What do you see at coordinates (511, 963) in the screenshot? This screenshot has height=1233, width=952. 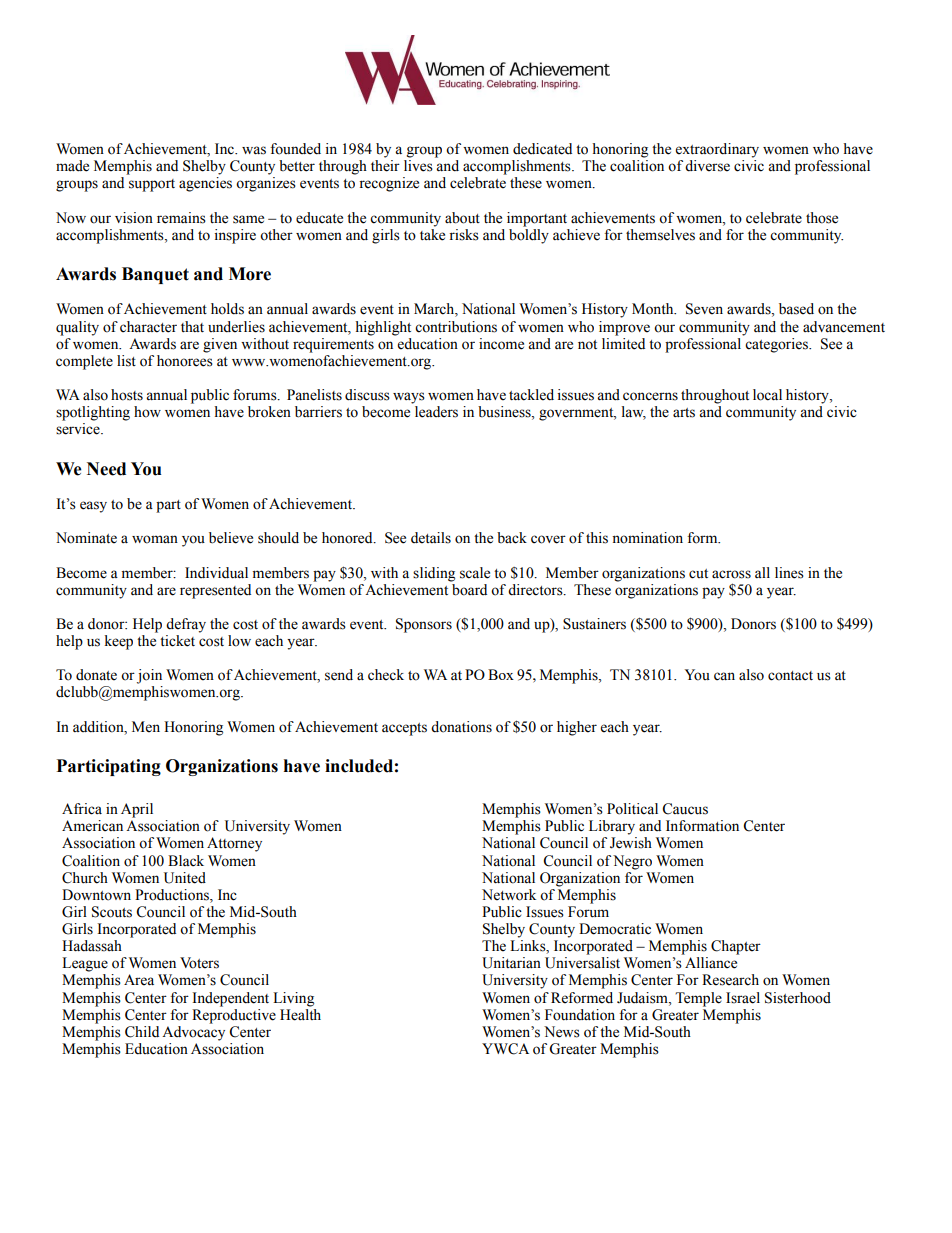 I see `Unitarian` at bounding box center [511, 963].
